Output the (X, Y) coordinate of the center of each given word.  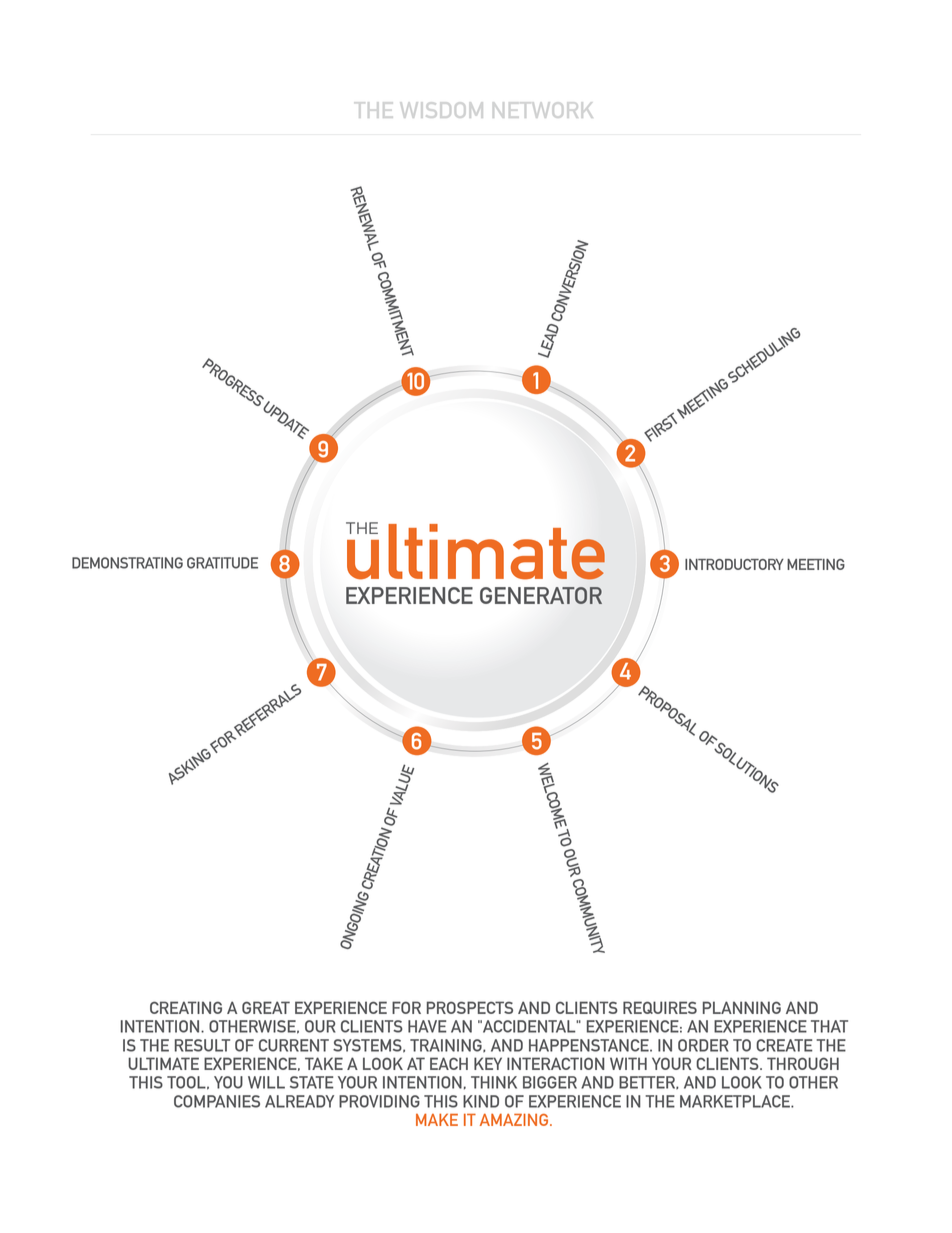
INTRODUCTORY (734, 564)
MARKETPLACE (736, 1101)
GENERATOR (541, 595)
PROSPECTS (470, 1007)
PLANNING (742, 1007)
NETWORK (543, 110)
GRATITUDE (222, 563)
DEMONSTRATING (127, 563)
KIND (481, 1101)
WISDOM (442, 110)
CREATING (186, 1007)
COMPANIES (217, 1101)
